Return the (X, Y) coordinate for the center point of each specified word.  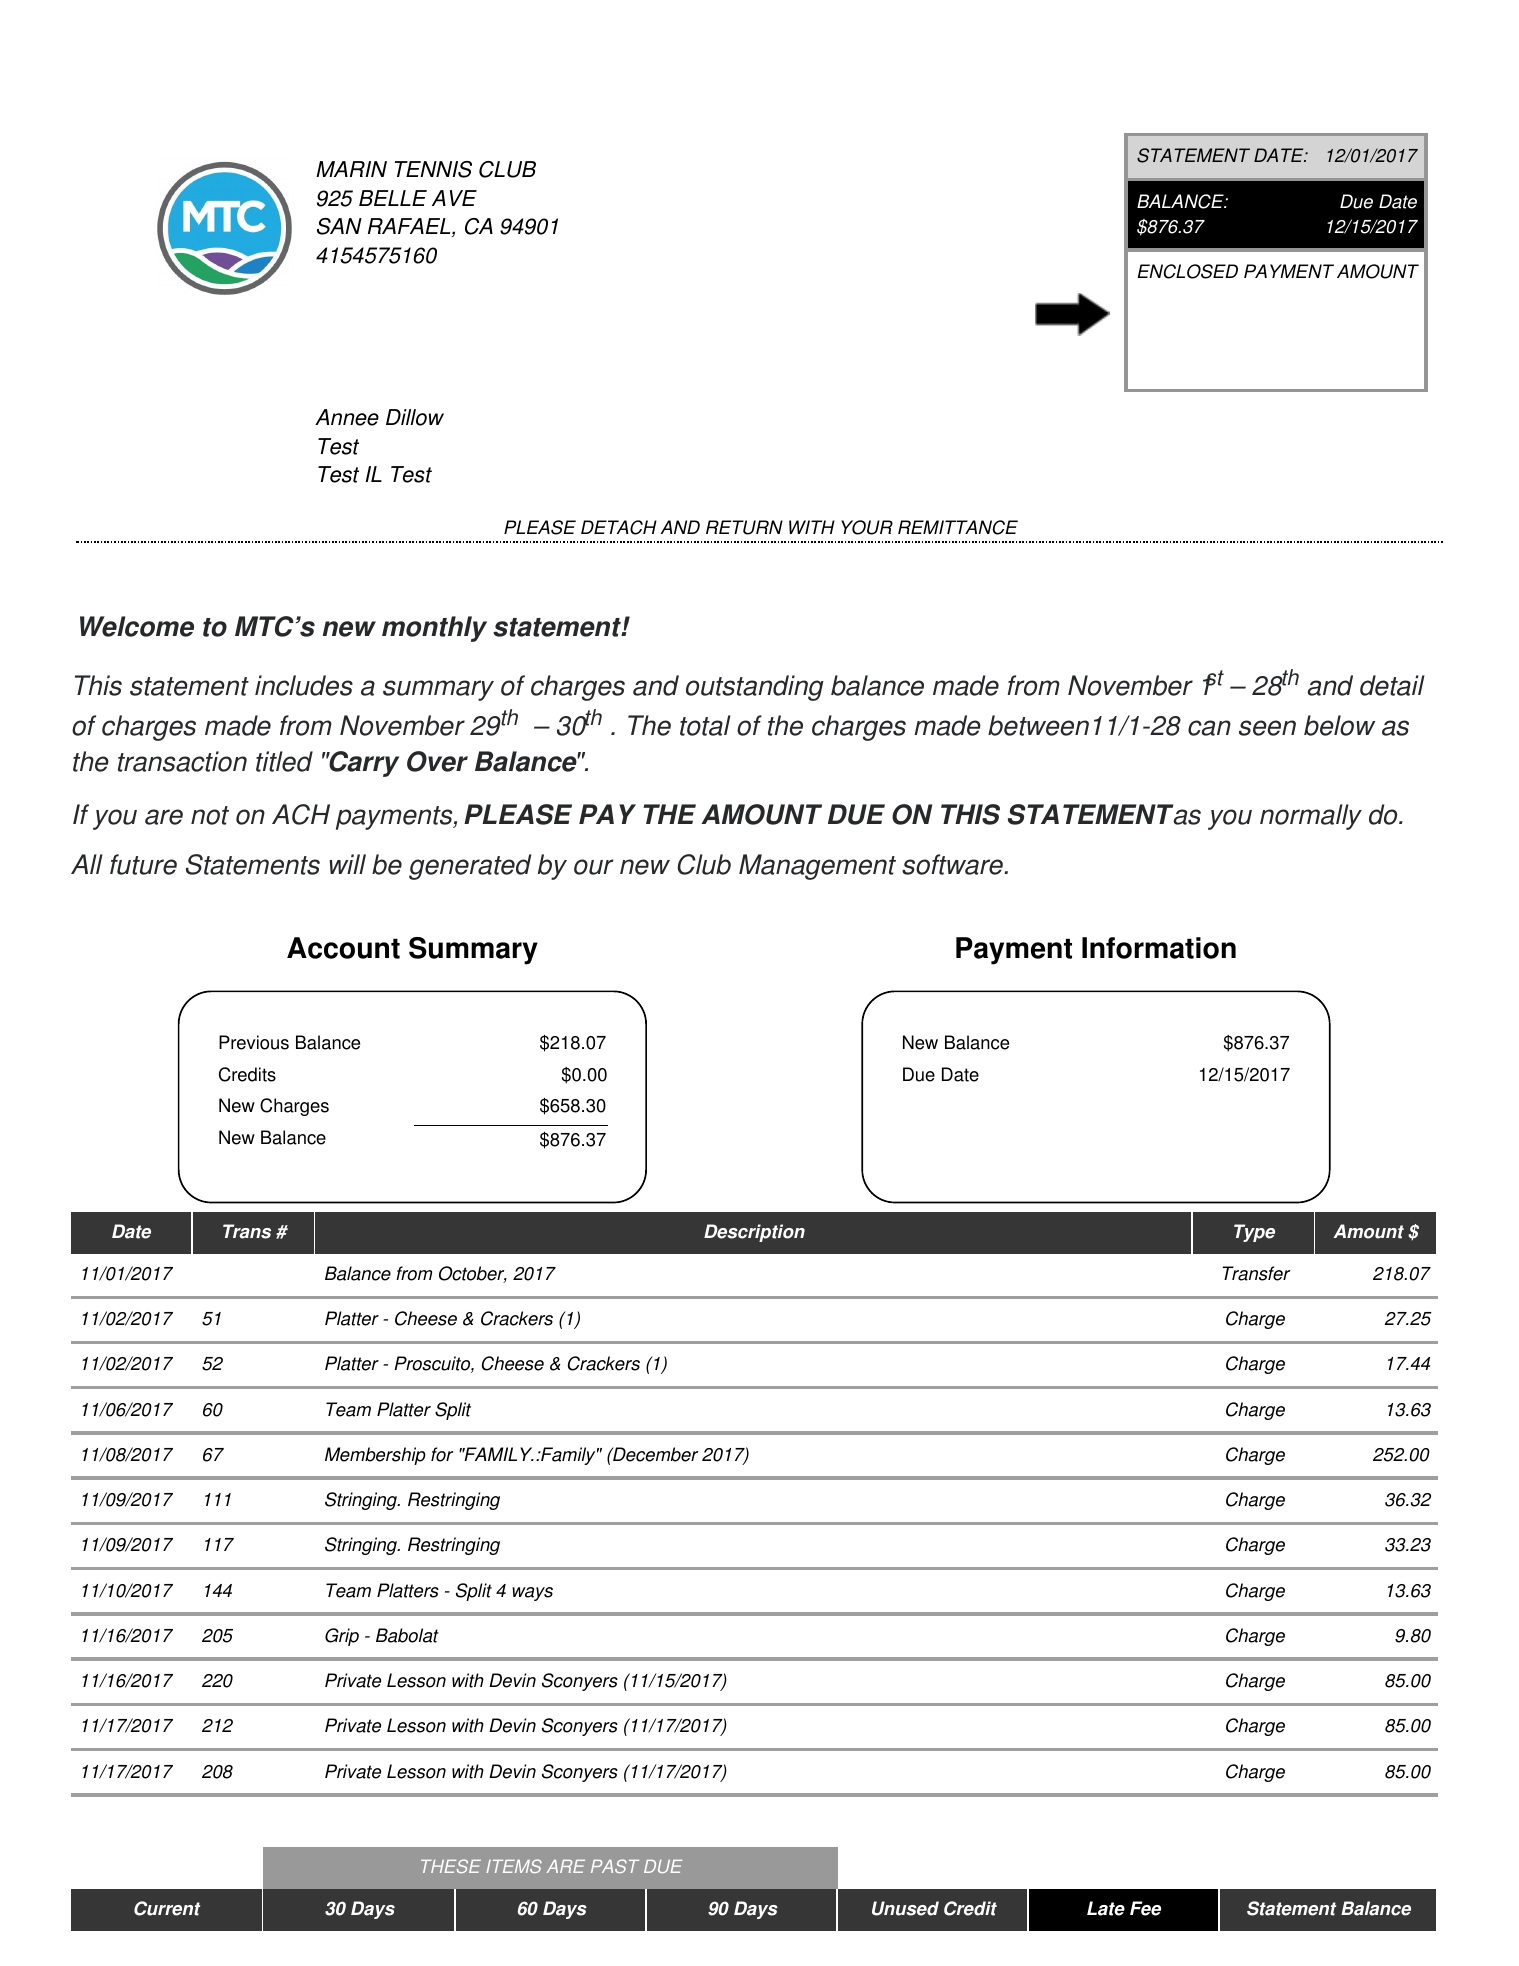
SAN (339, 226)
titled (284, 761)
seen (1267, 728)
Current (167, 1908)
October (473, 1274)
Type (1254, 1233)
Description (754, 1233)
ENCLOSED (1187, 271)
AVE (454, 198)
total (705, 725)
